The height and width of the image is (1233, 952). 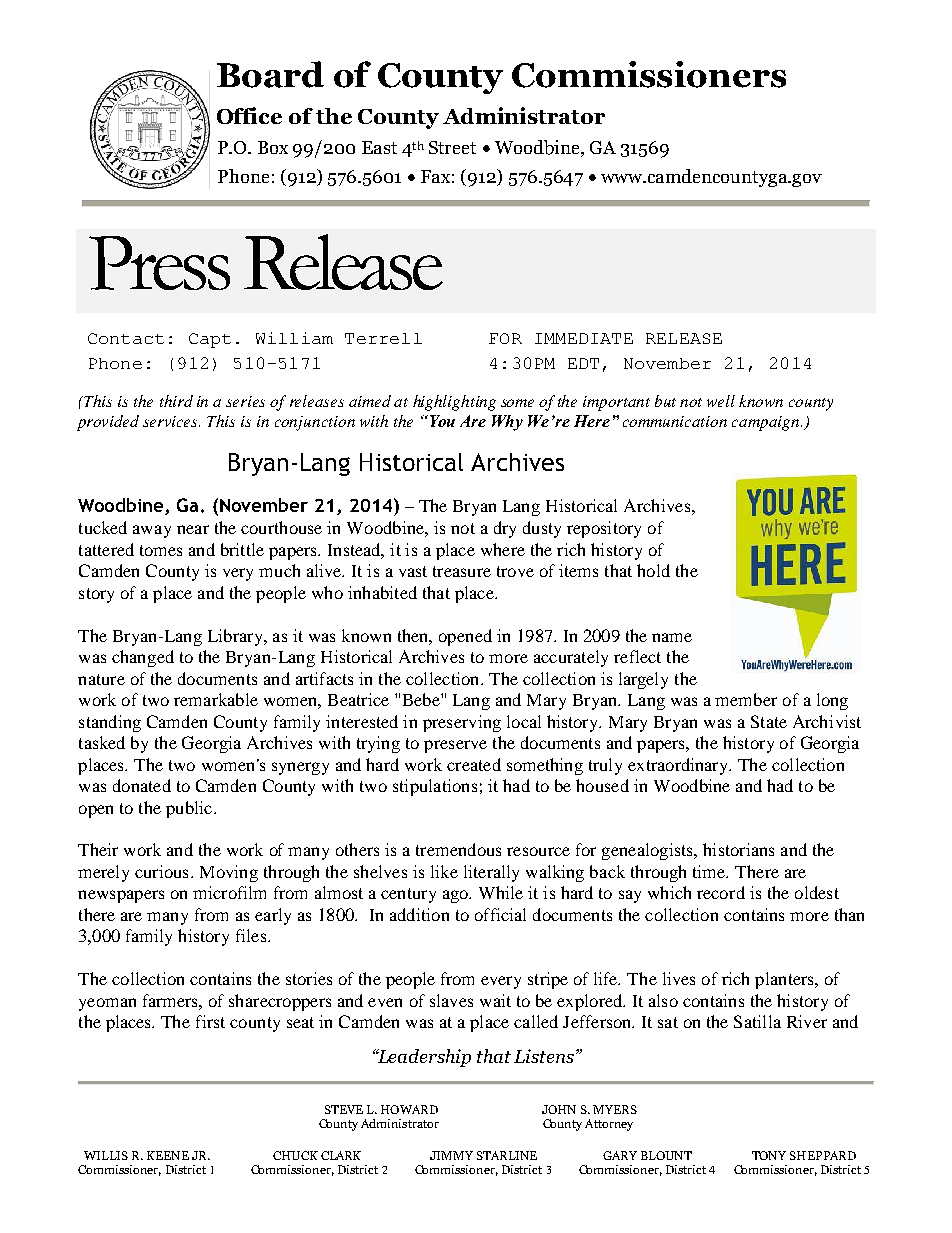 I want to click on Office, so click(x=249, y=115).
